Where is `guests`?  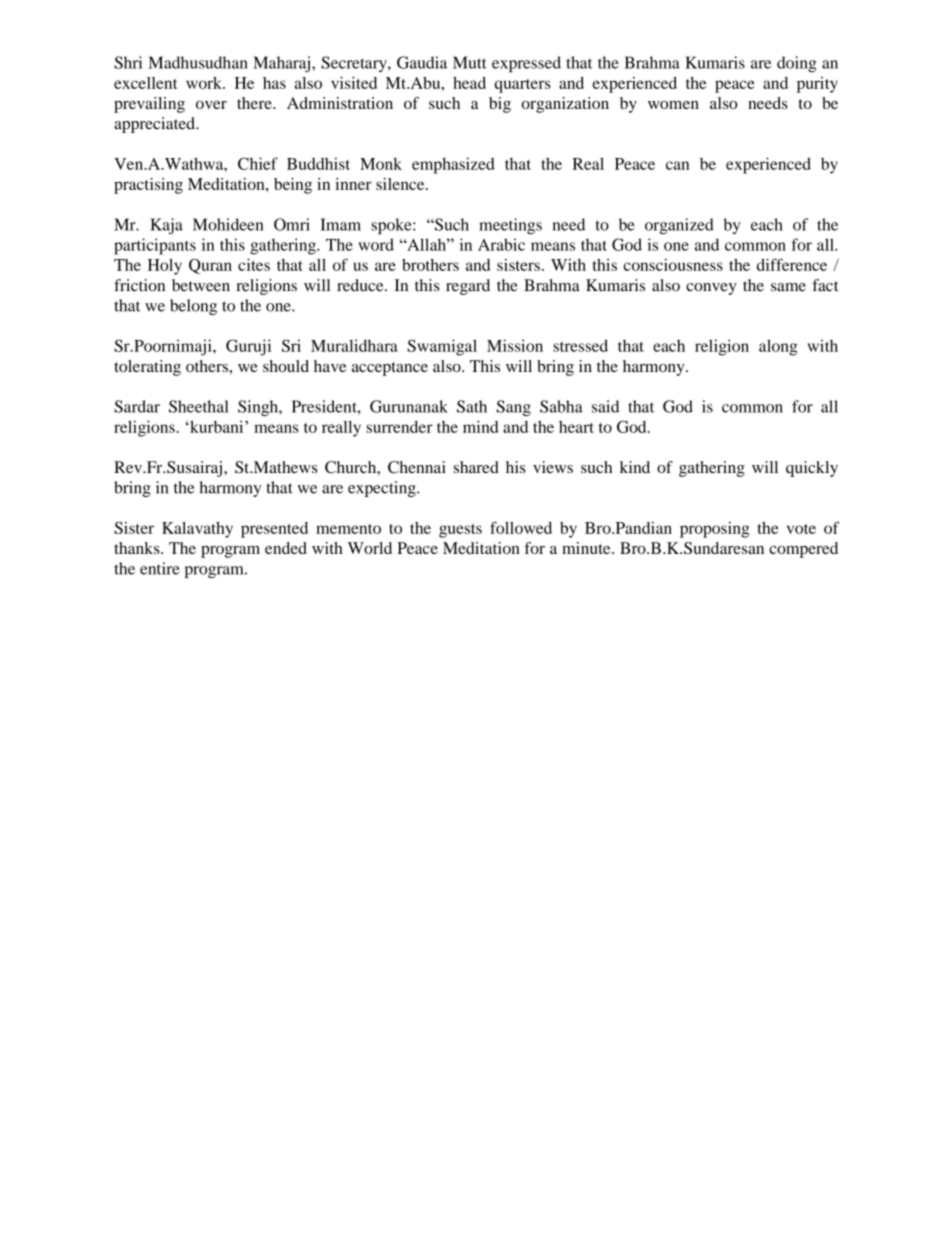
guests is located at coordinates (460, 531).
